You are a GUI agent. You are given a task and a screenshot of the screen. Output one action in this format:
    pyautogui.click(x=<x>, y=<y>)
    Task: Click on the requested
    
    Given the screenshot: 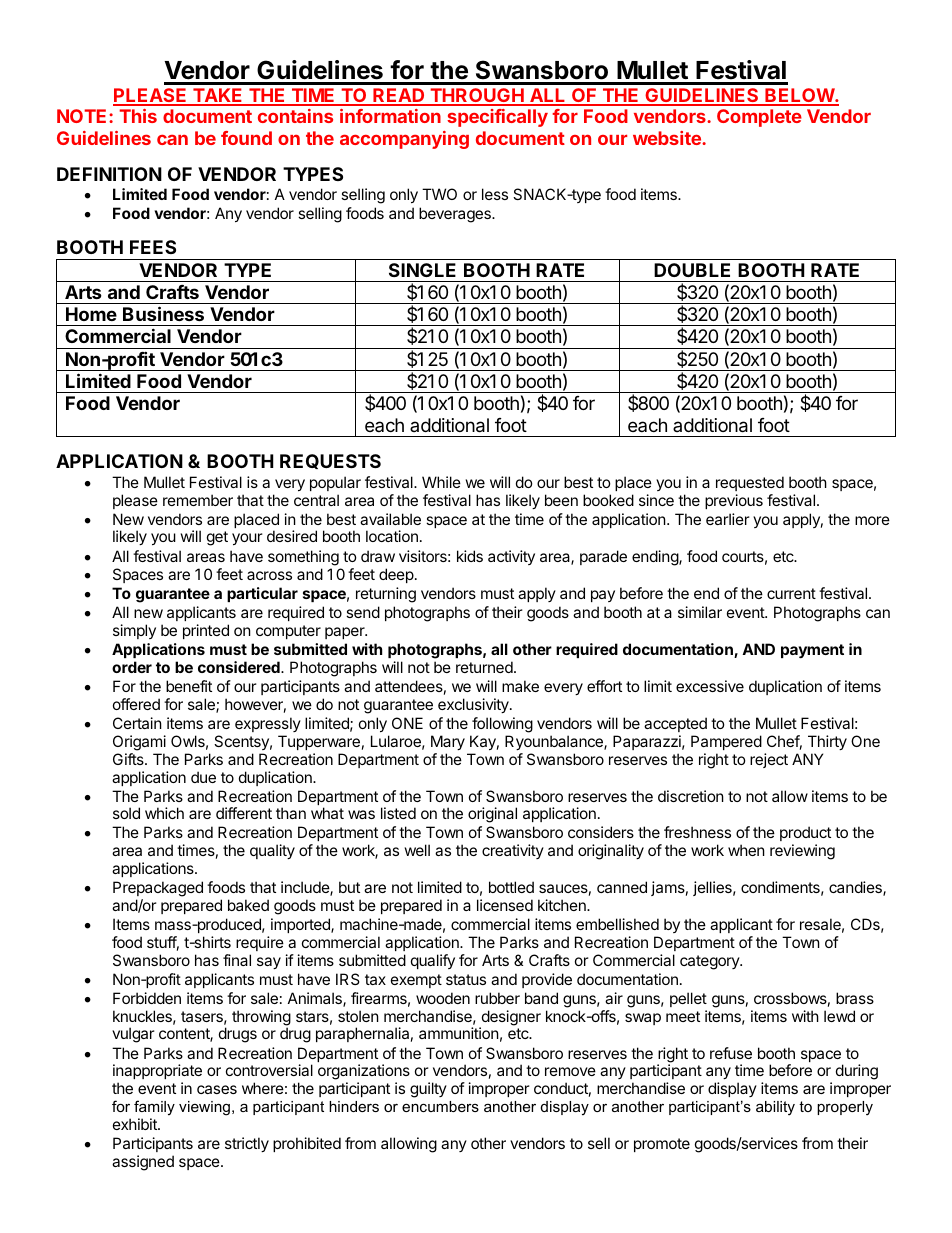 What is the action you would take?
    pyautogui.click(x=750, y=483)
